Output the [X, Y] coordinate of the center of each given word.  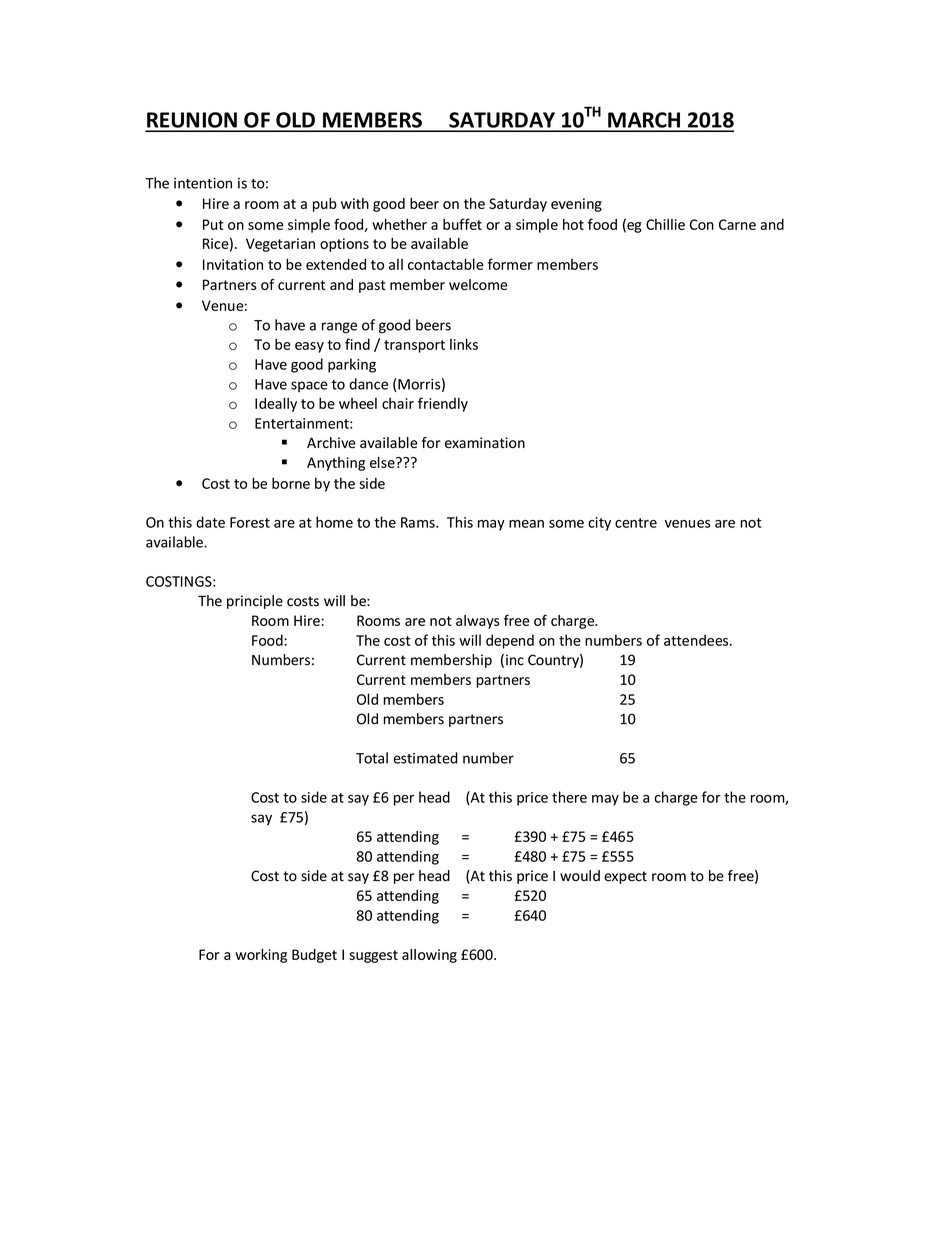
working [261, 956]
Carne [737, 224]
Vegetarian [280, 245]
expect [625, 877]
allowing [429, 956]
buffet [462, 224]
